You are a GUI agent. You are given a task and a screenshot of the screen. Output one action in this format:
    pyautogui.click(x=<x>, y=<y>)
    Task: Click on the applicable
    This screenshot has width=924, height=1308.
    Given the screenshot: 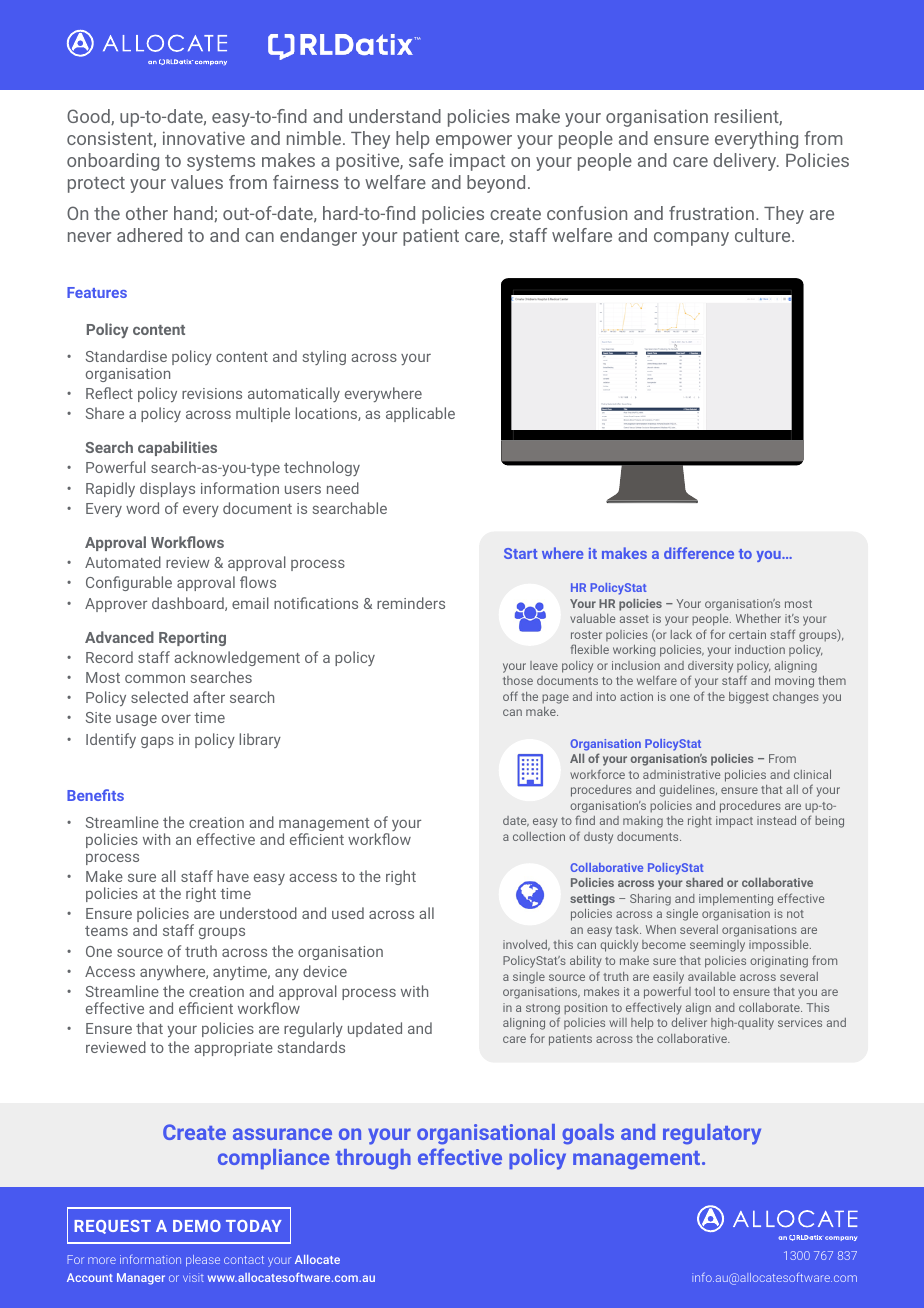 What is the action you would take?
    pyautogui.click(x=420, y=414)
